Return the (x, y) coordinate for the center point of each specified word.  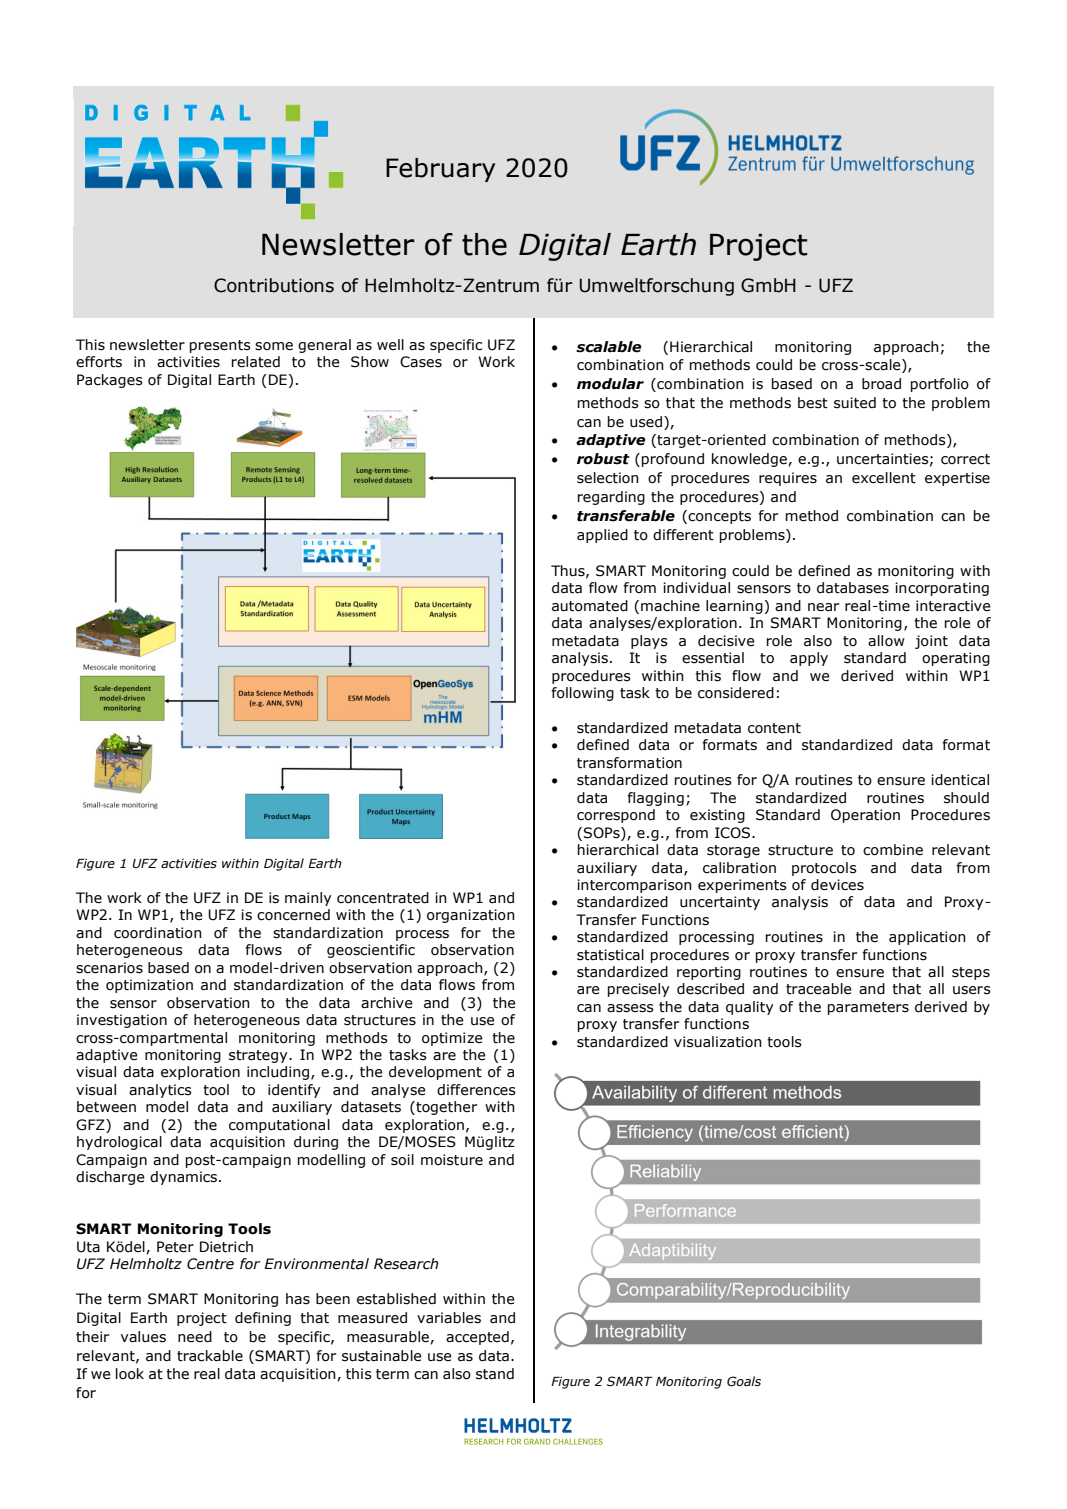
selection (608, 478)
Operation (865, 816)
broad (881, 384)
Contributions (274, 285)
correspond (616, 816)
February (440, 170)
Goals (744, 1381)
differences (476, 1090)
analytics (160, 1091)
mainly (308, 899)
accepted (477, 1338)
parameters (868, 1008)
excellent (884, 478)
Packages (110, 381)
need (195, 1337)
